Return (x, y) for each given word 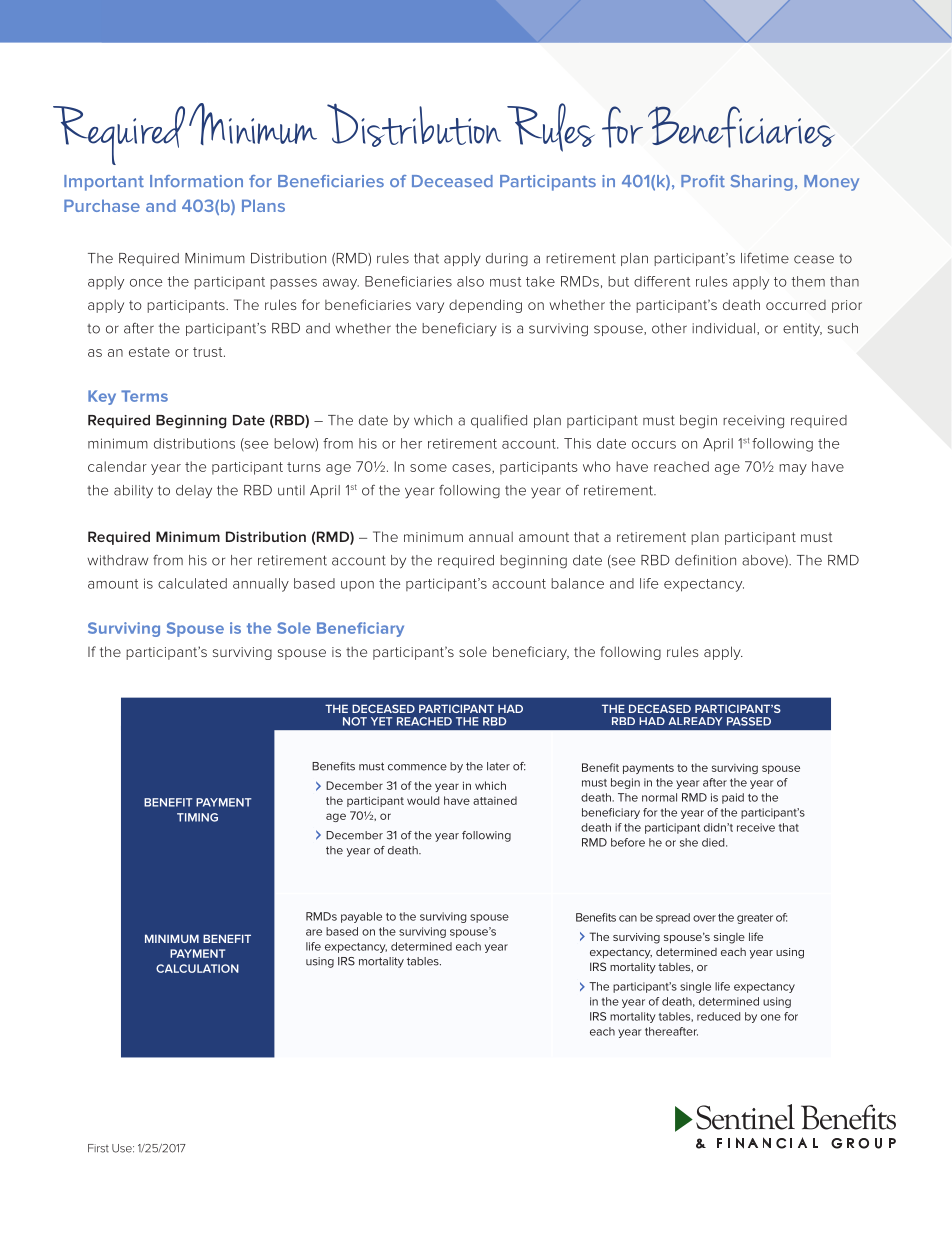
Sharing (762, 183)
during (507, 260)
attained (495, 800)
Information (196, 181)
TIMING (197, 817)
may (793, 469)
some (428, 468)
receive (756, 827)
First (98, 1148)
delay (194, 492)
